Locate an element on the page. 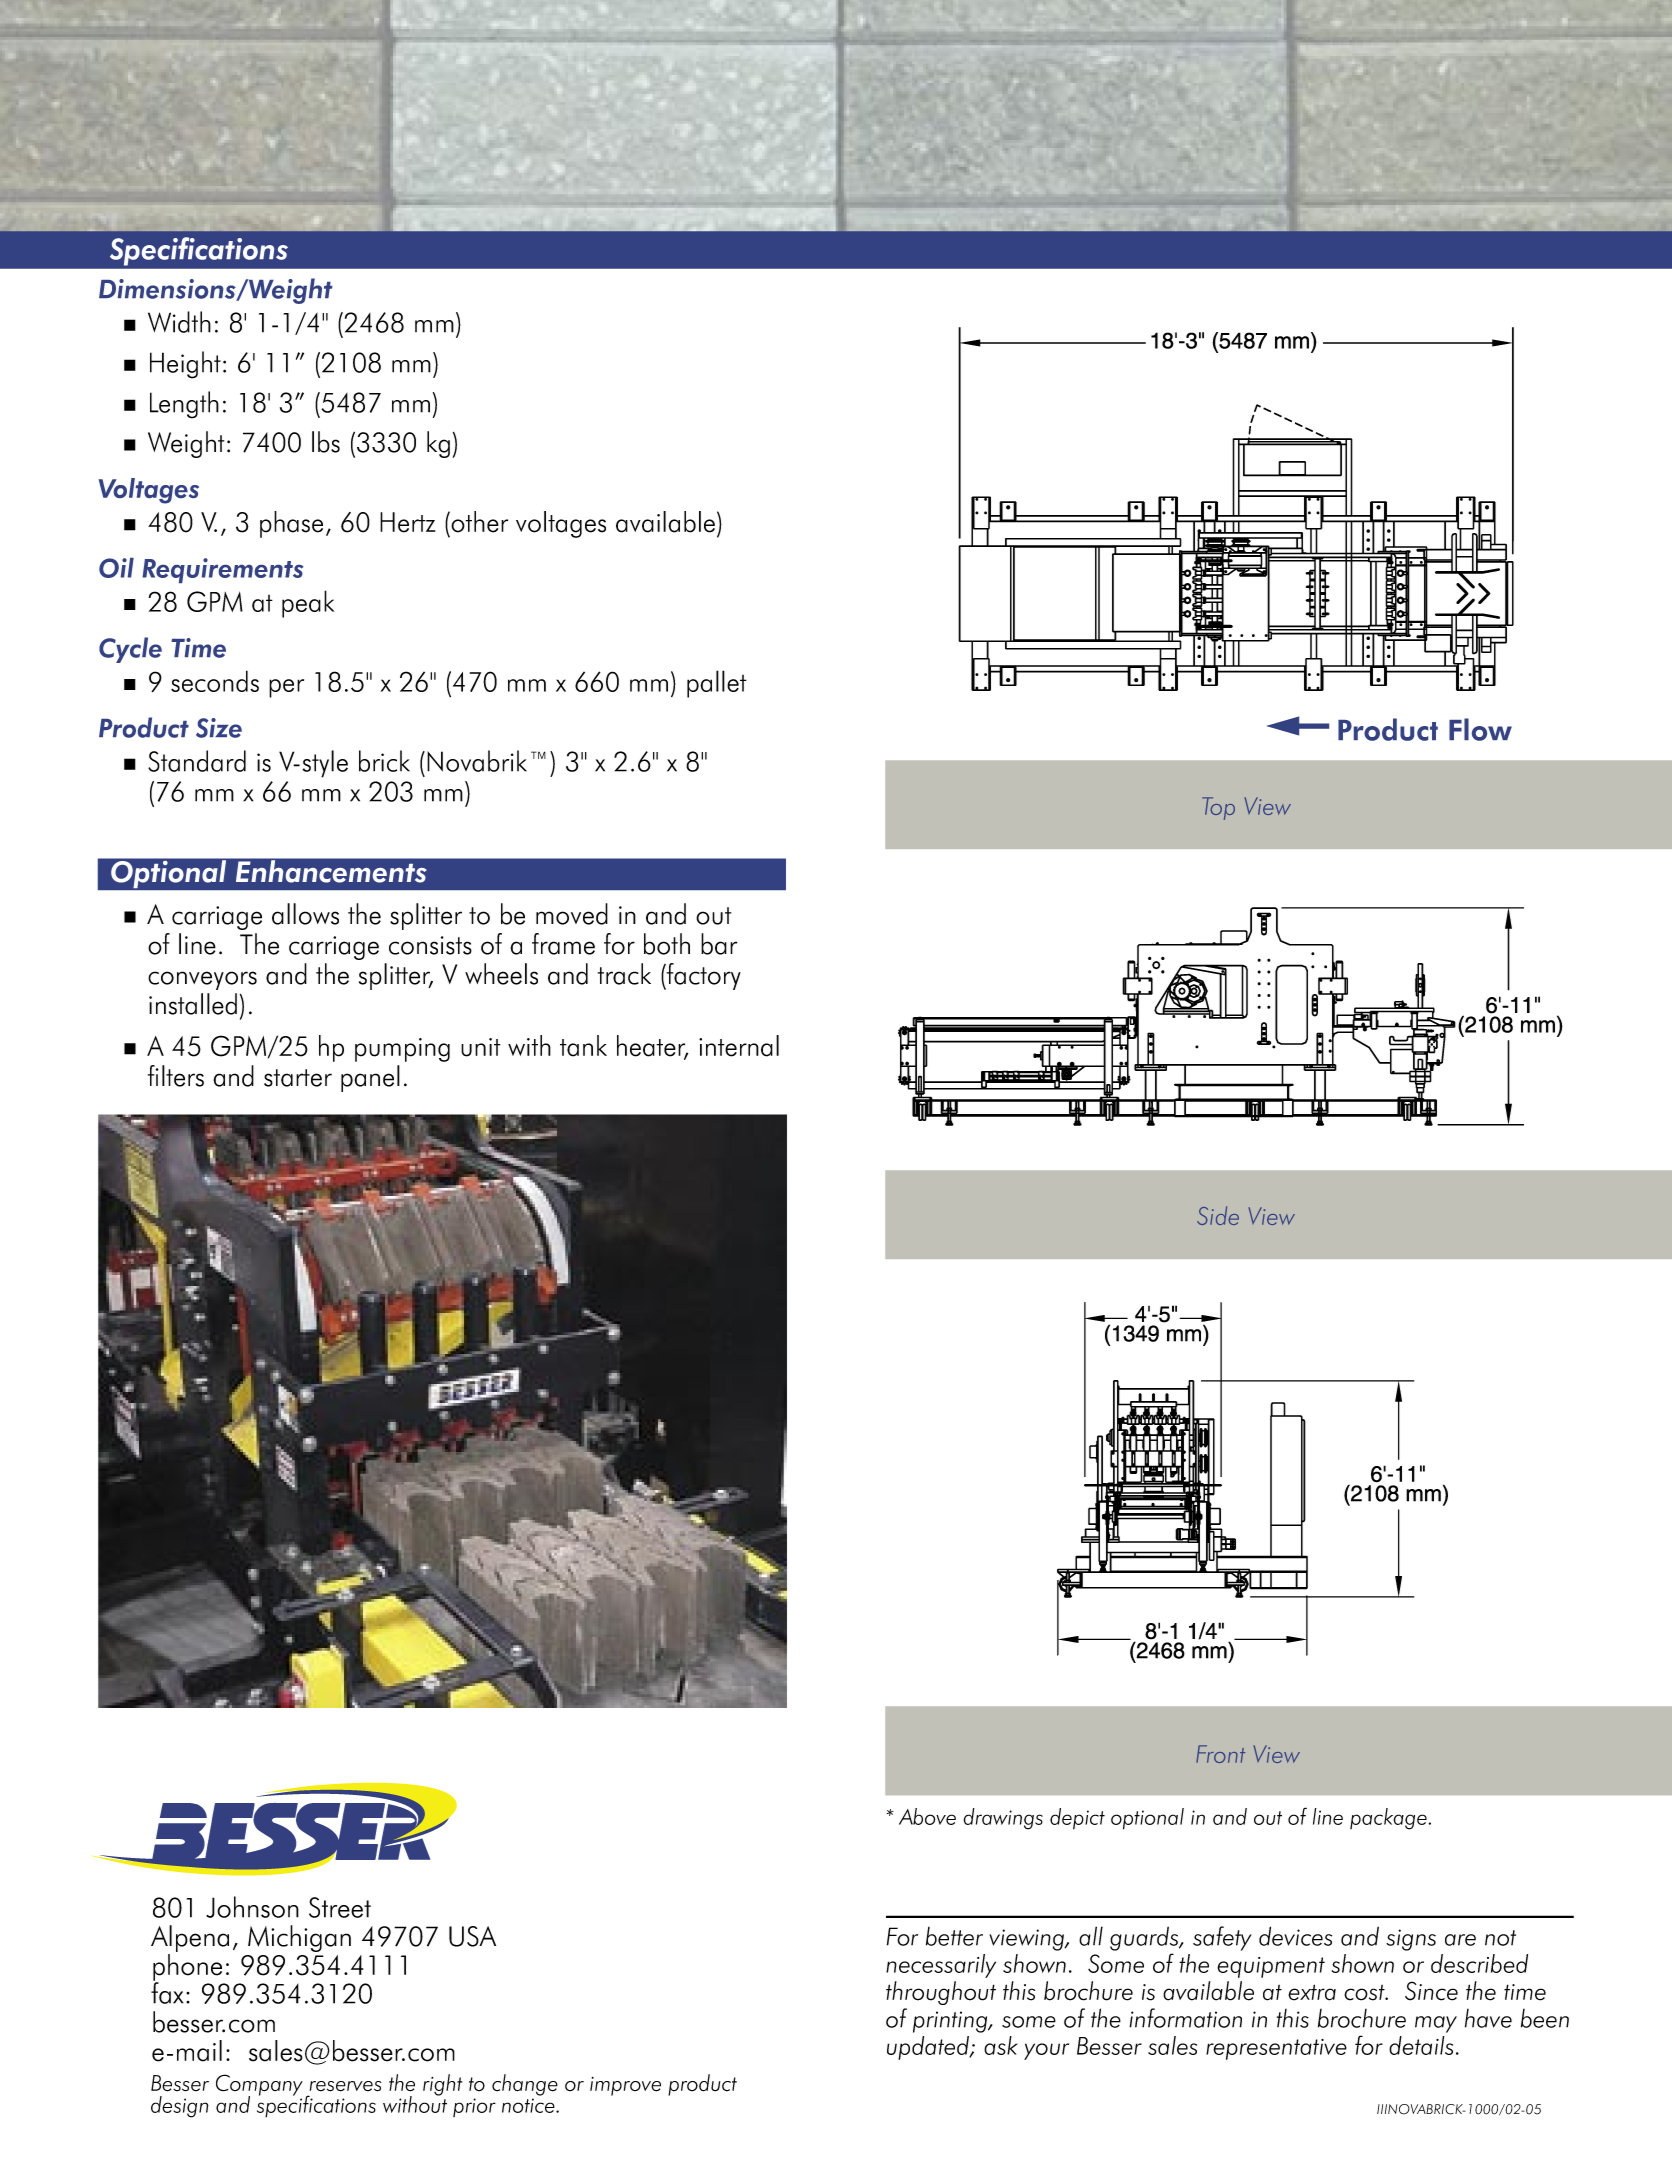  other is located at coordinates (478, 522).
